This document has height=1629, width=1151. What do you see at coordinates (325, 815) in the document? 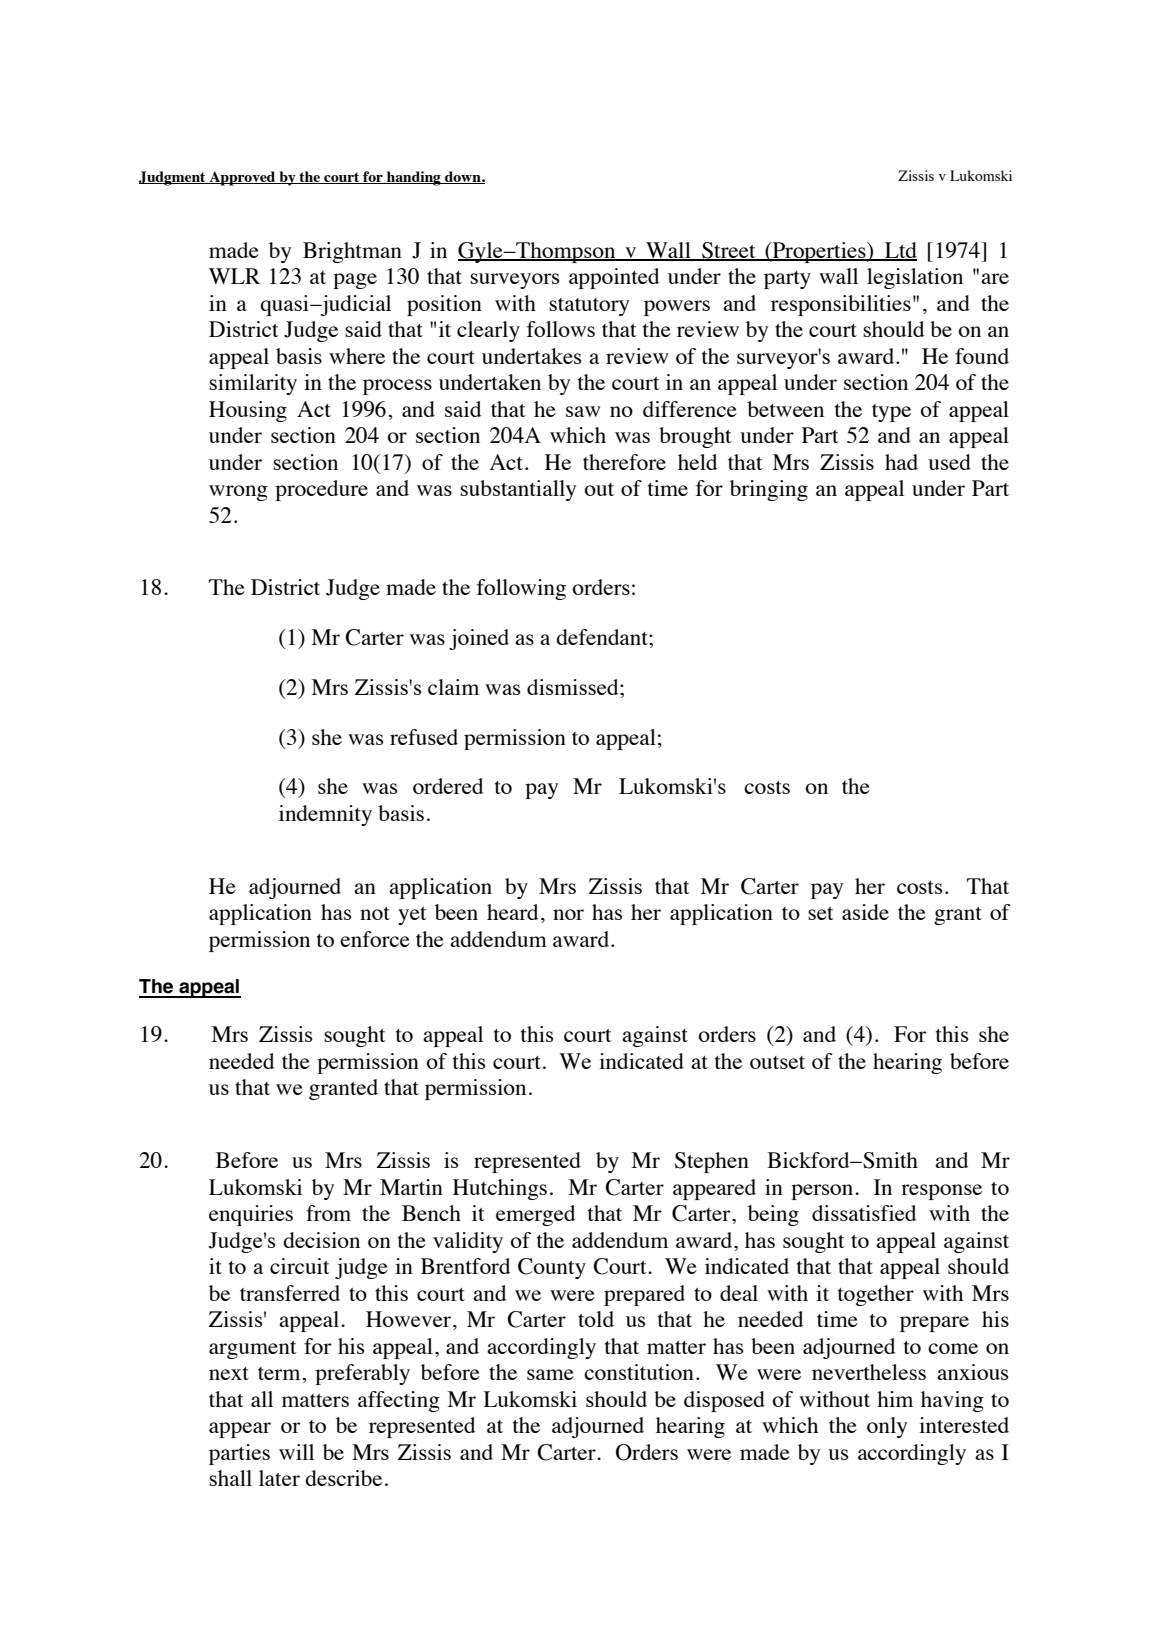
I see `indemnity` at bounding box center [325, 815].
